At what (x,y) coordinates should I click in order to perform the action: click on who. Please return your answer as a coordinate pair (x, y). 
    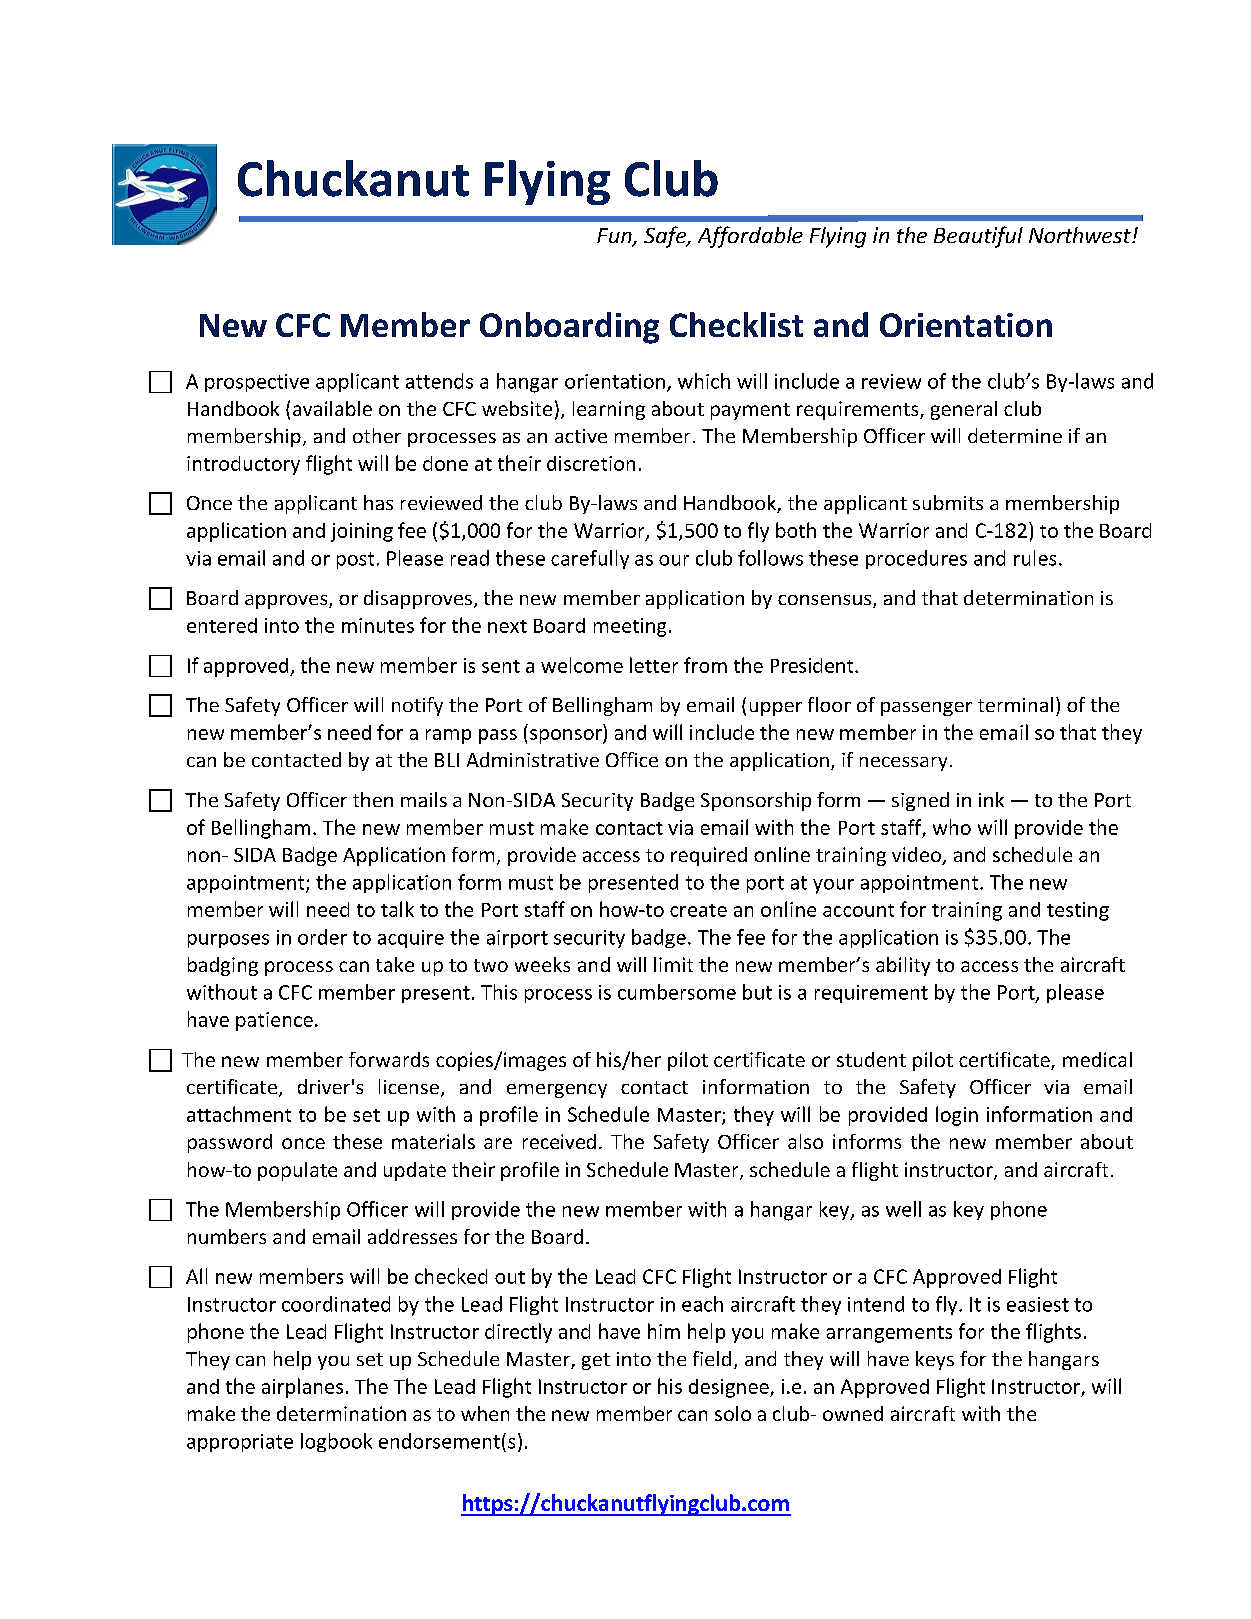
    Looking at the image, I should click on (952, 827).
